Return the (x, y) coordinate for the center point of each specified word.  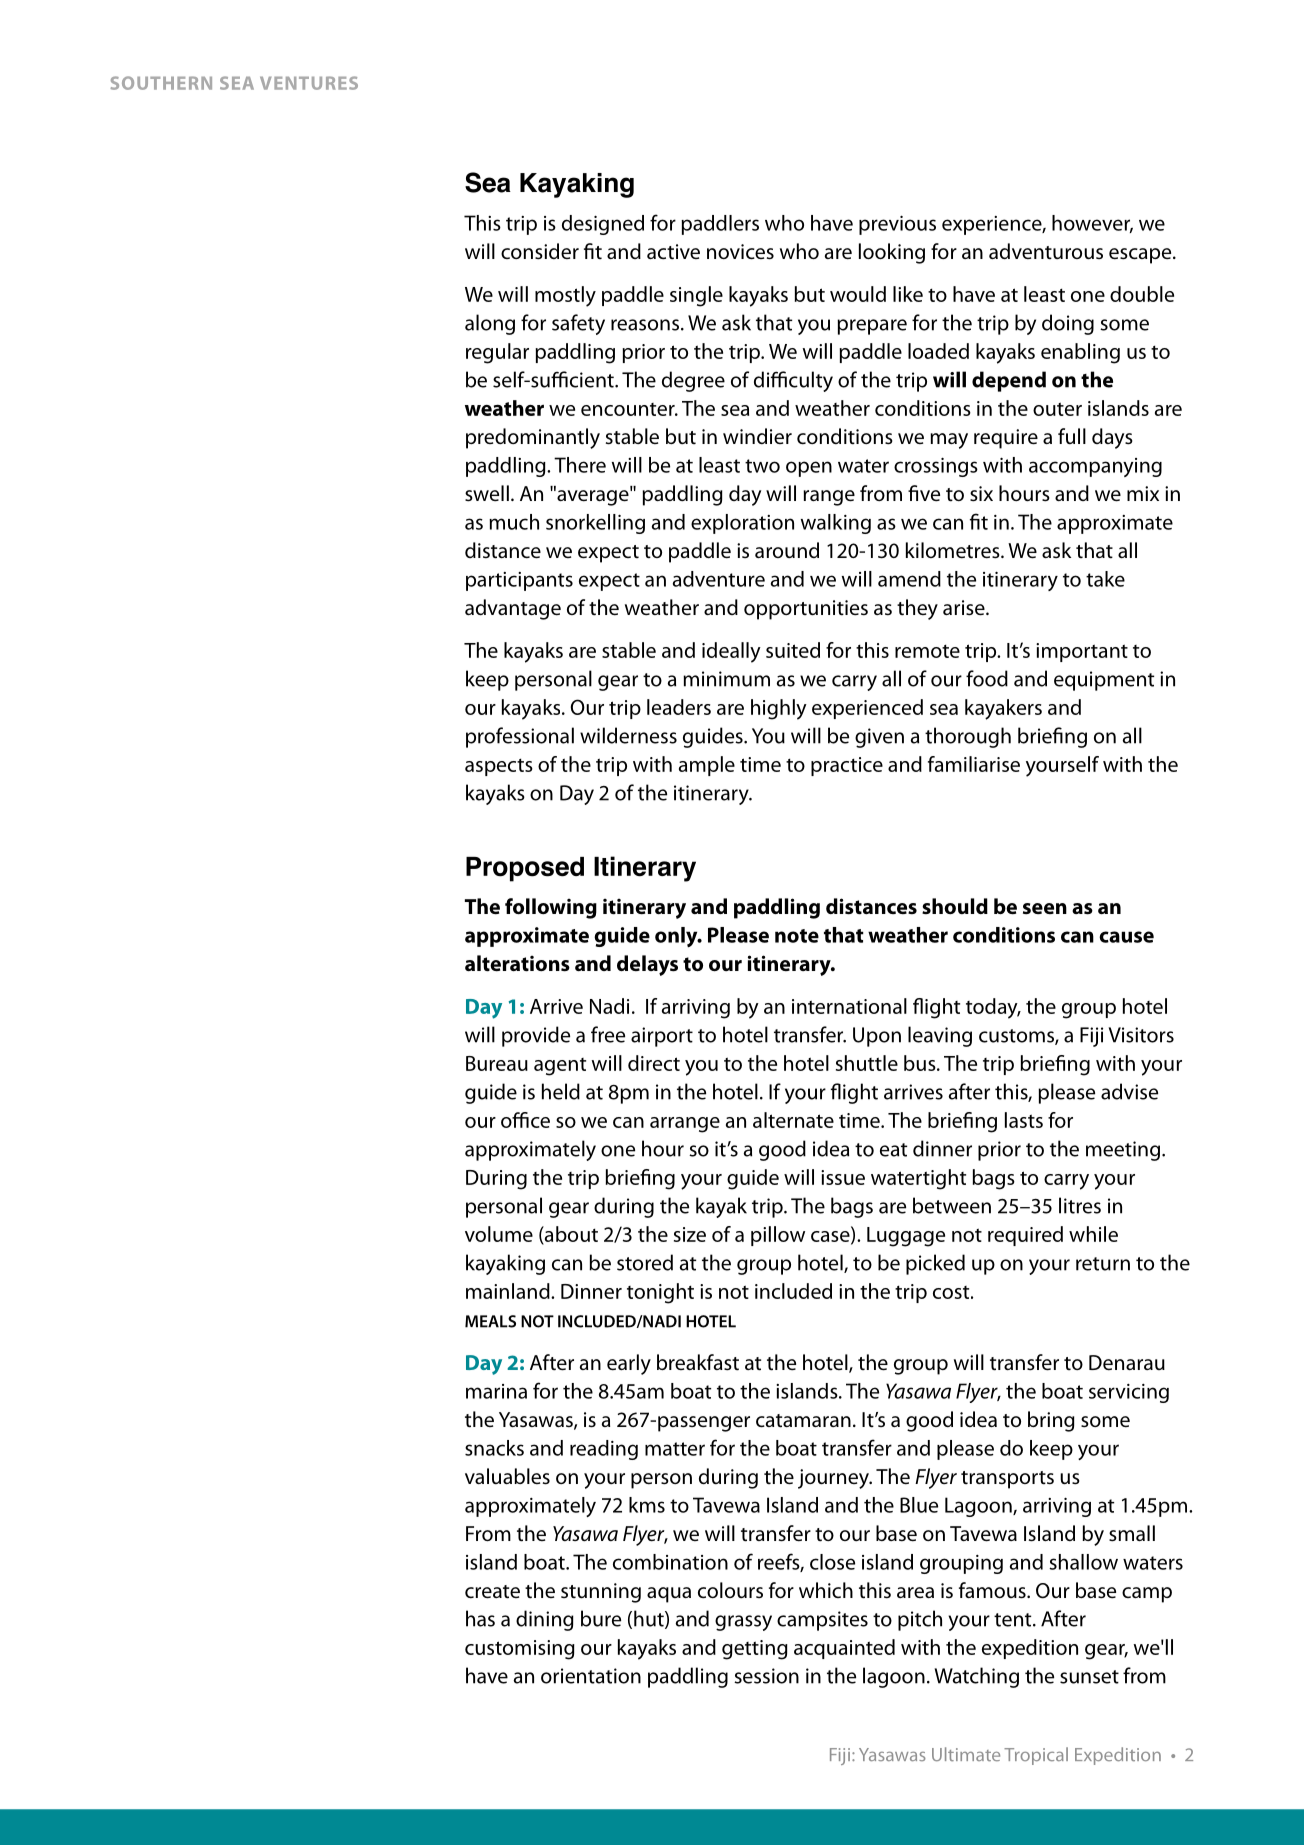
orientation (591, 1676)
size (690, 1234)
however (1092, 224)
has (480, 1618)
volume (499, 1234)
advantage (513, 609)
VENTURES (309, 83)
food (987, 678)
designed (603, 225)
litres (1080, 1205)
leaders (679, 707)
